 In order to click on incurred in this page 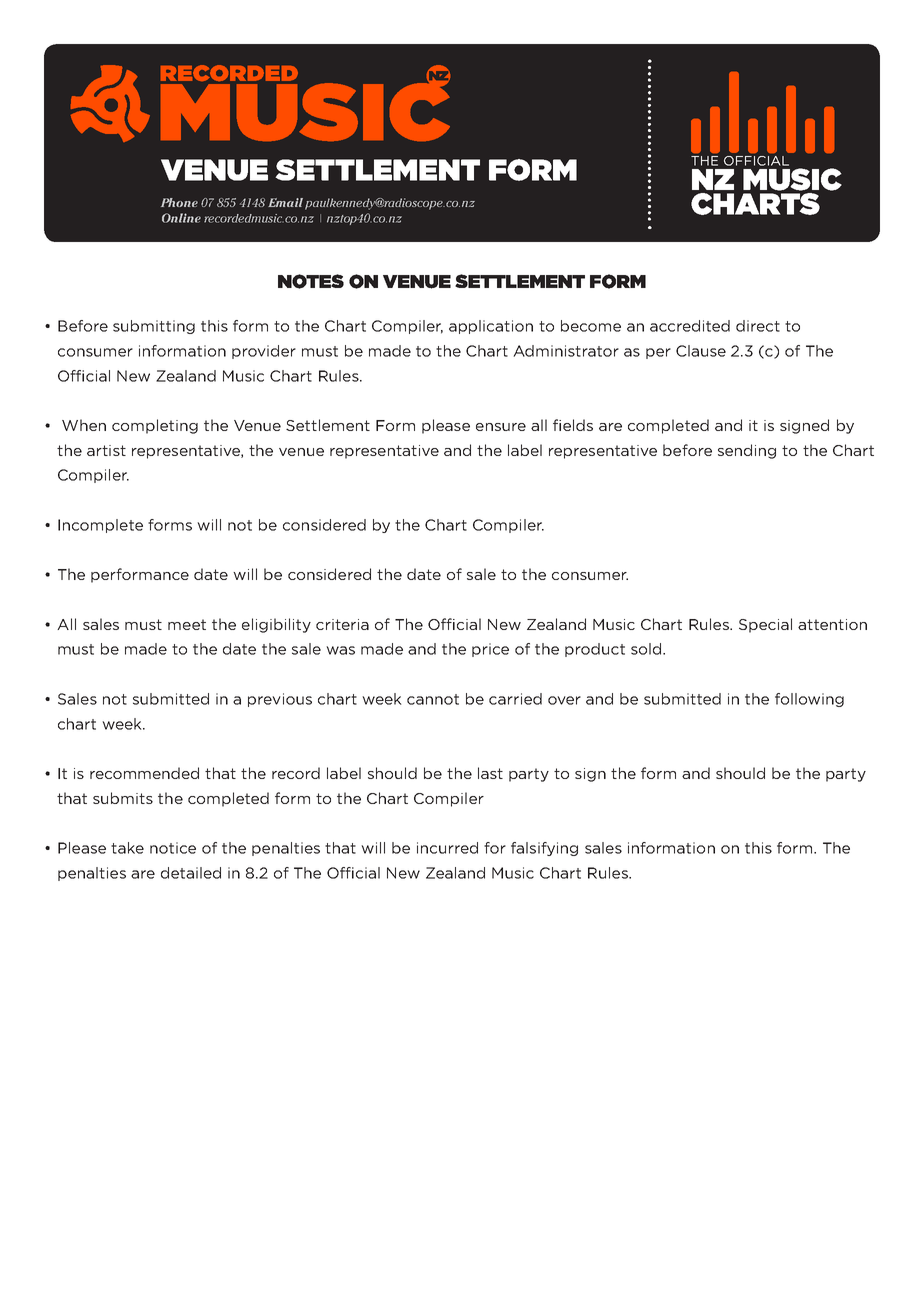, I will do `click(447, 848)`.
